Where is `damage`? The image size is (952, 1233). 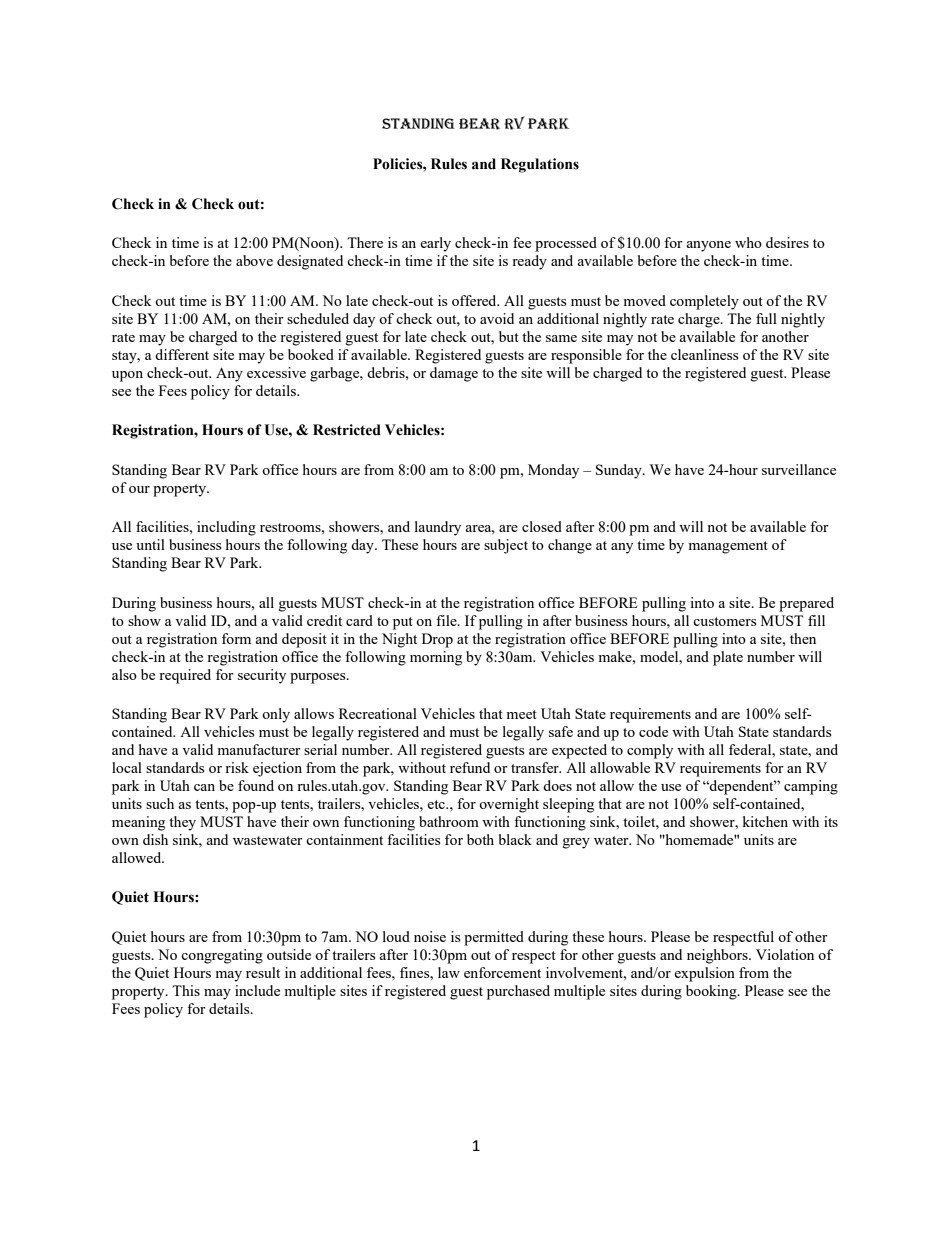 damage is located at coordinates (454, 374).
